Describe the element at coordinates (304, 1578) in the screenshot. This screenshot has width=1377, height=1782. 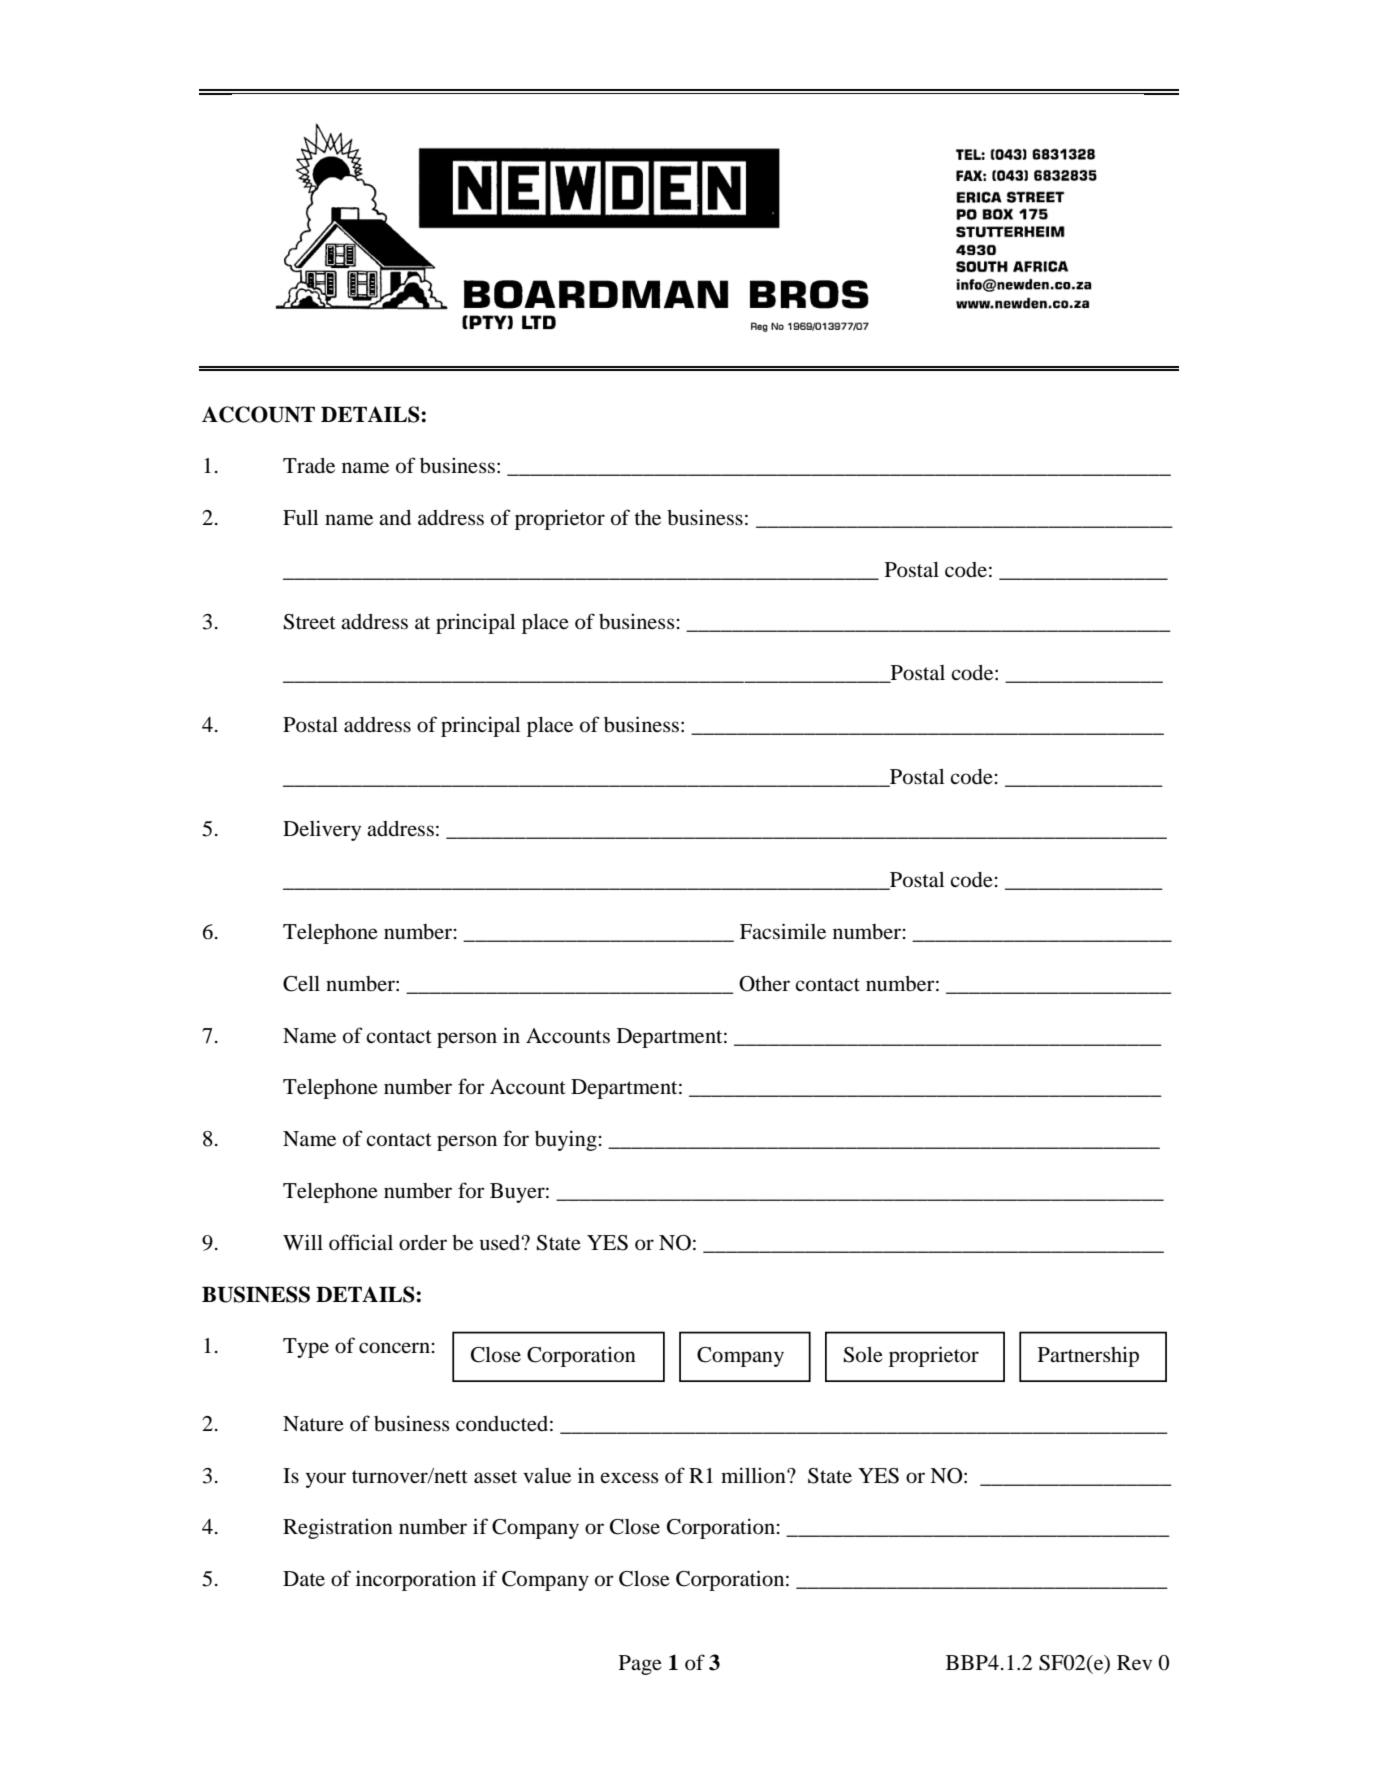
I see `Date` at that location.
